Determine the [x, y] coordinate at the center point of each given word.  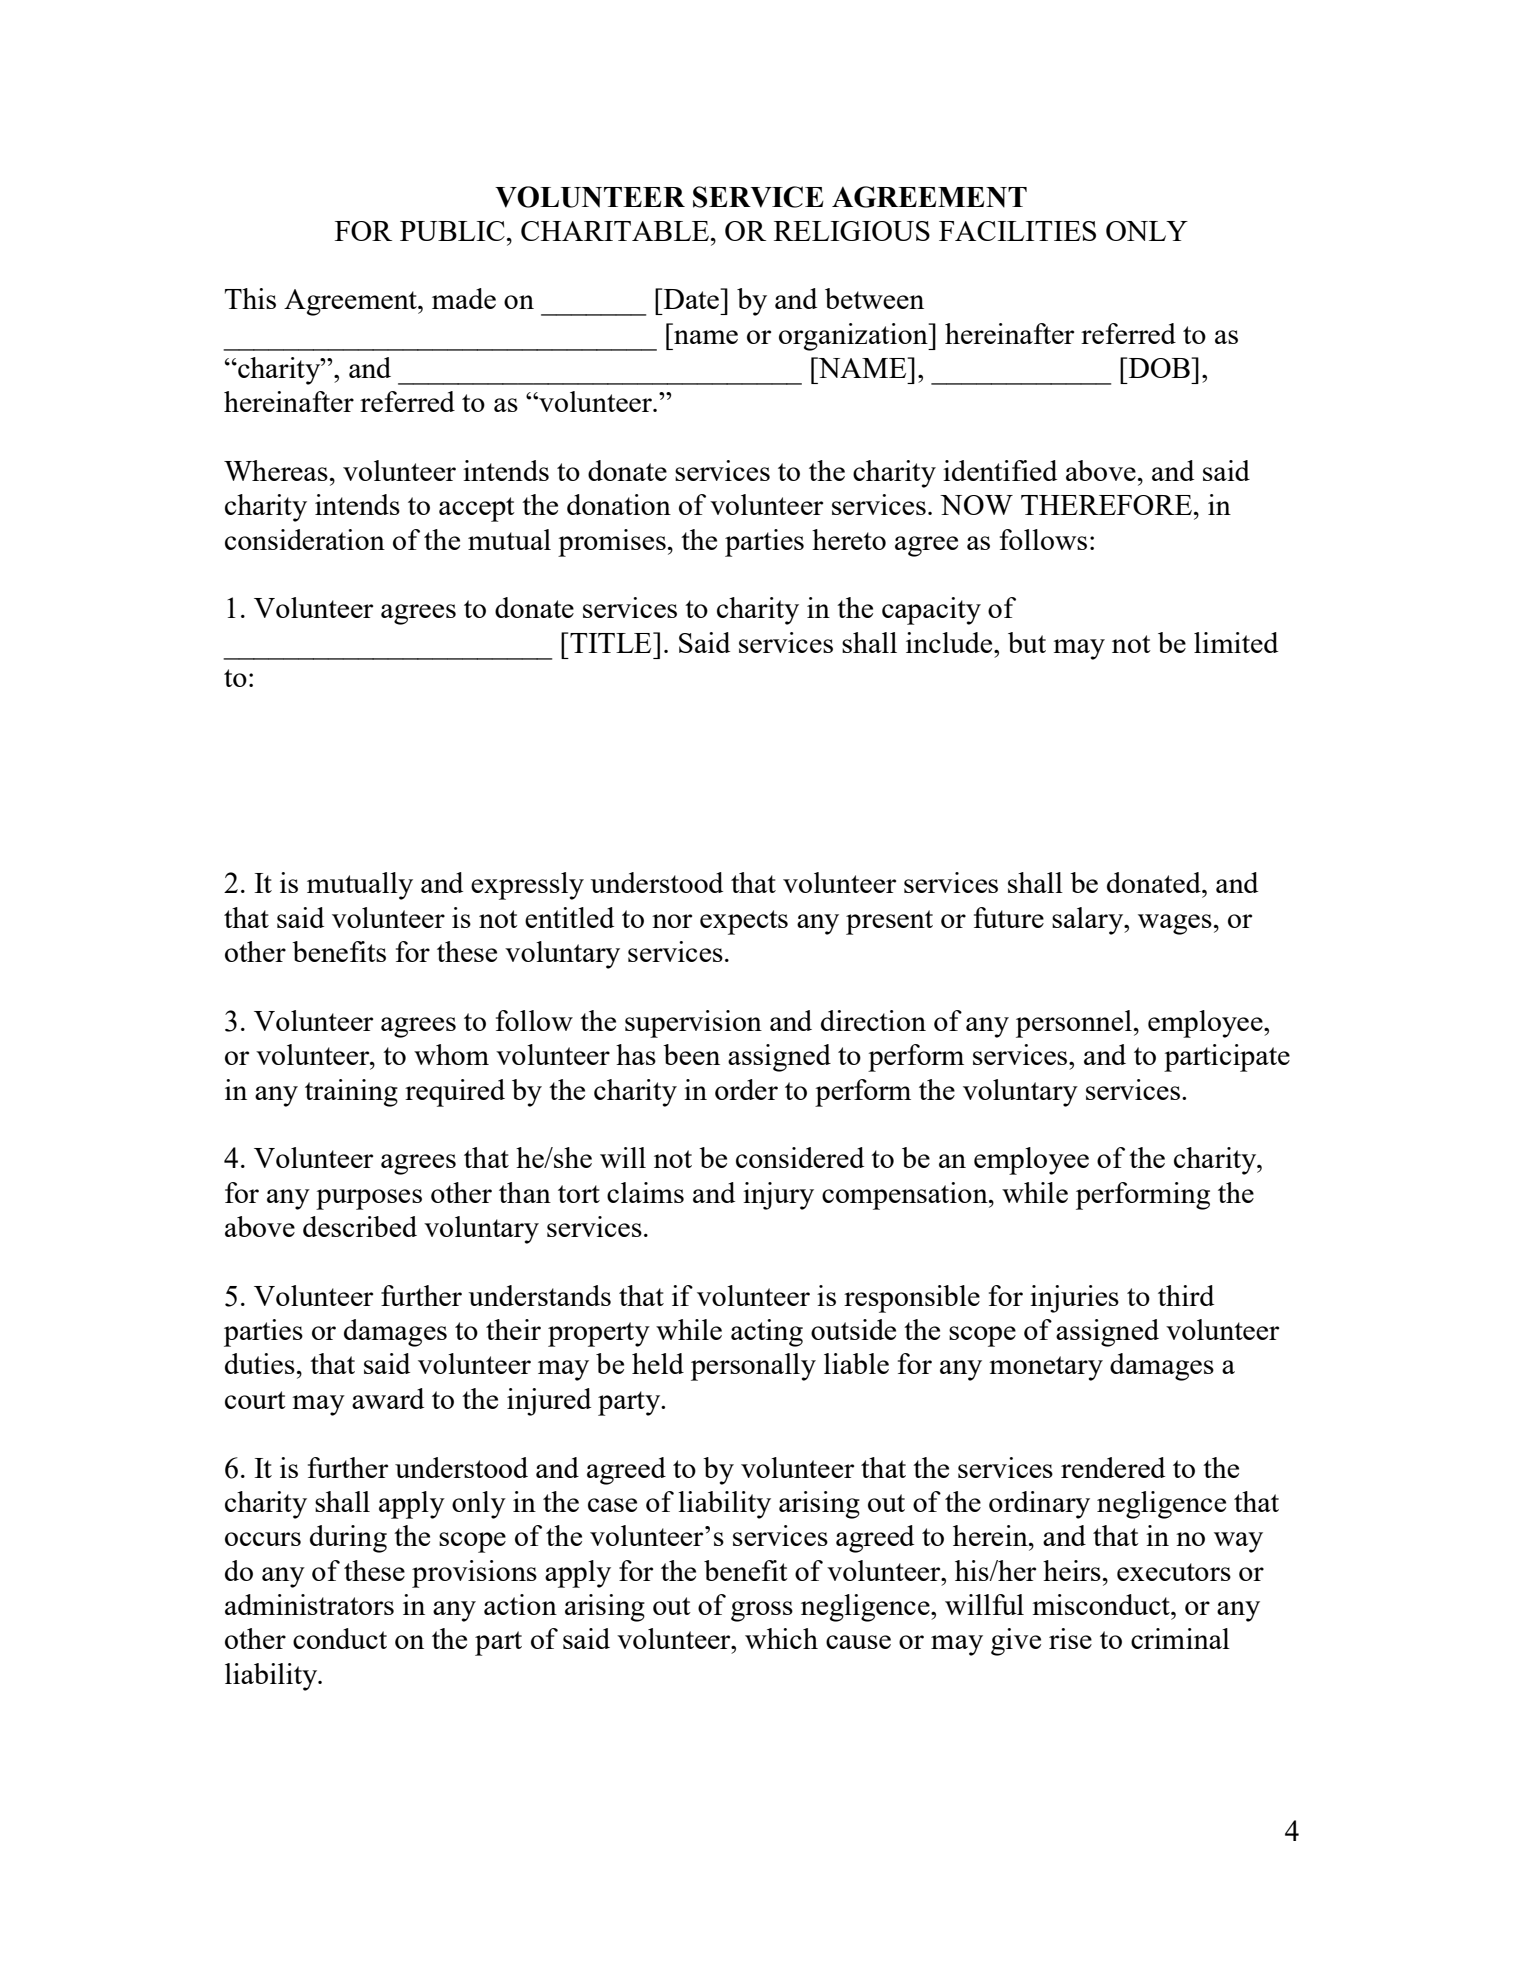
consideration [305, 539]
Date [692, 299]
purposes [369, 1199]
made [464, 298]
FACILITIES [1017, 231]
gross [762, 1611]
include [950, 642]
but [1027, 642]
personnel [1074, 1024]
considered [800, 1157]
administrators [309, 1604]
